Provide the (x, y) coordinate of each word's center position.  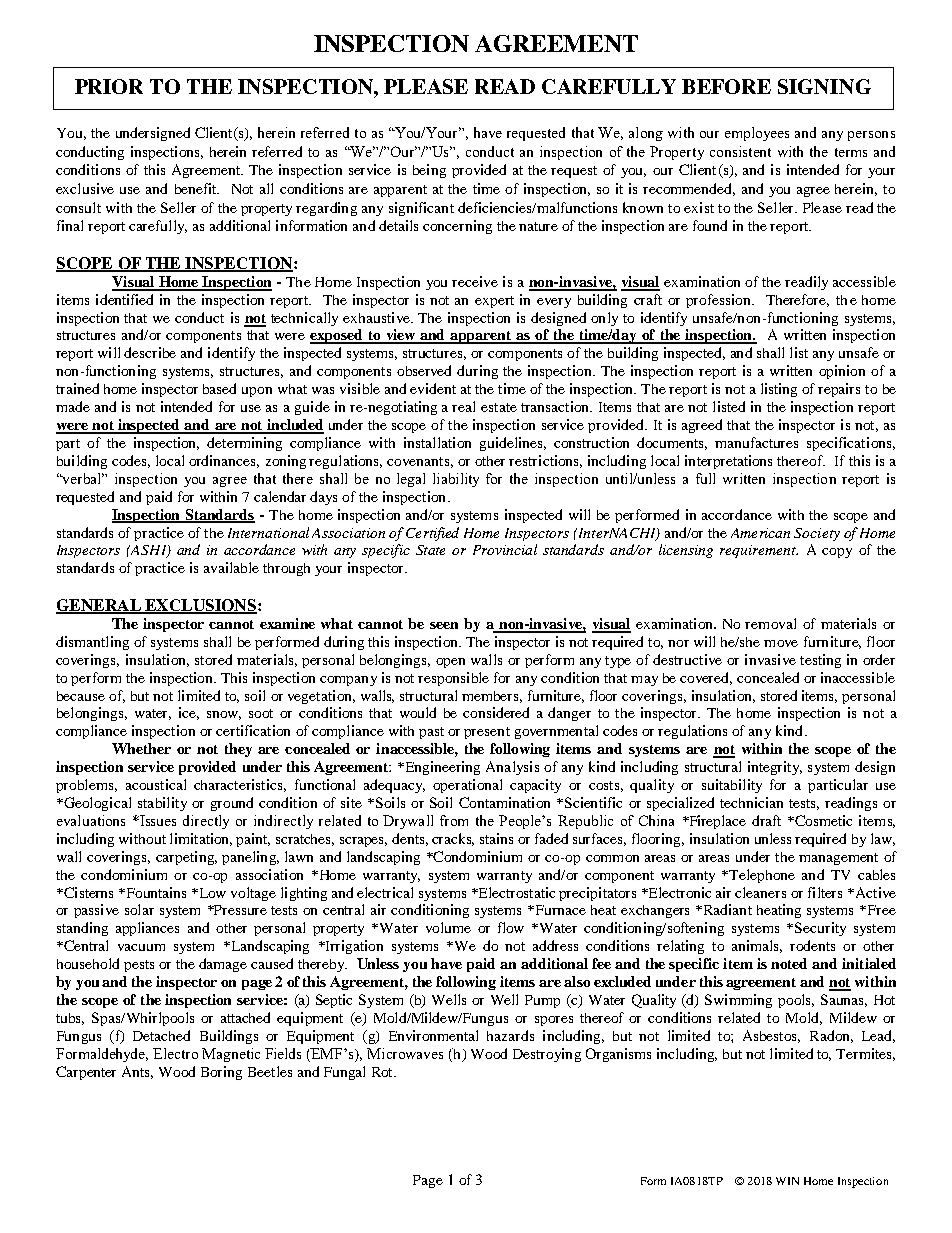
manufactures (756, 442)
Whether (141, 748)
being (429, 171)
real (463, 406)
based (219, 388)
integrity (775, 768)
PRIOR (109, 86)
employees (757, 134)
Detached (161, 1035)
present (487, 733)
